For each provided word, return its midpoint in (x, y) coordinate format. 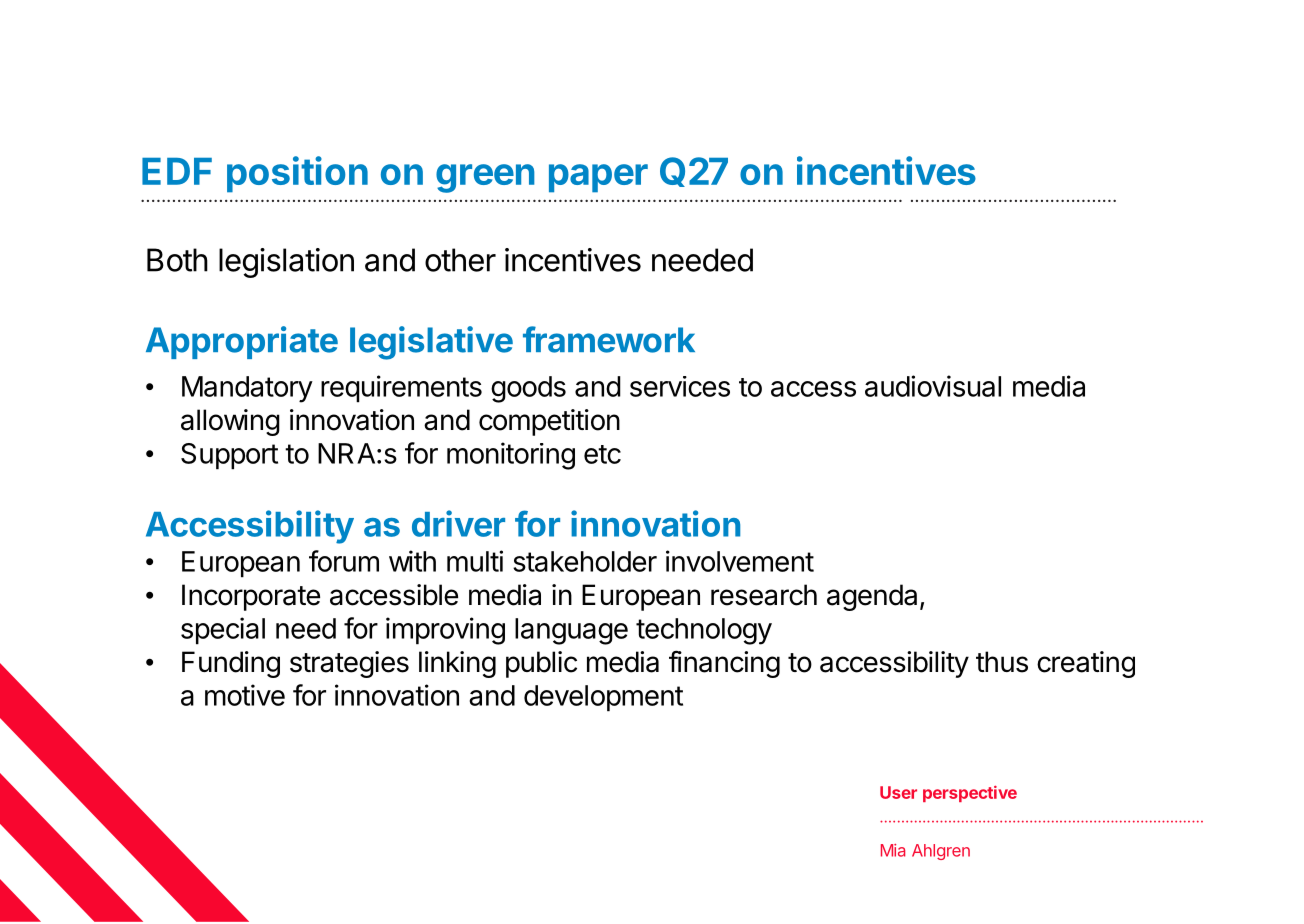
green (485, 178)
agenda (872, 597)
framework (609, 339)
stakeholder (585, 561)
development (603, 698)
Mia (893, 850)
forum (344, 561)
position (297, 174)
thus (1002, 662)
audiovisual (933, 386)
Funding (231, 664)
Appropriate (242, 342)
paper (598, 178)
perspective (970, 793)
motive (245, 695)
